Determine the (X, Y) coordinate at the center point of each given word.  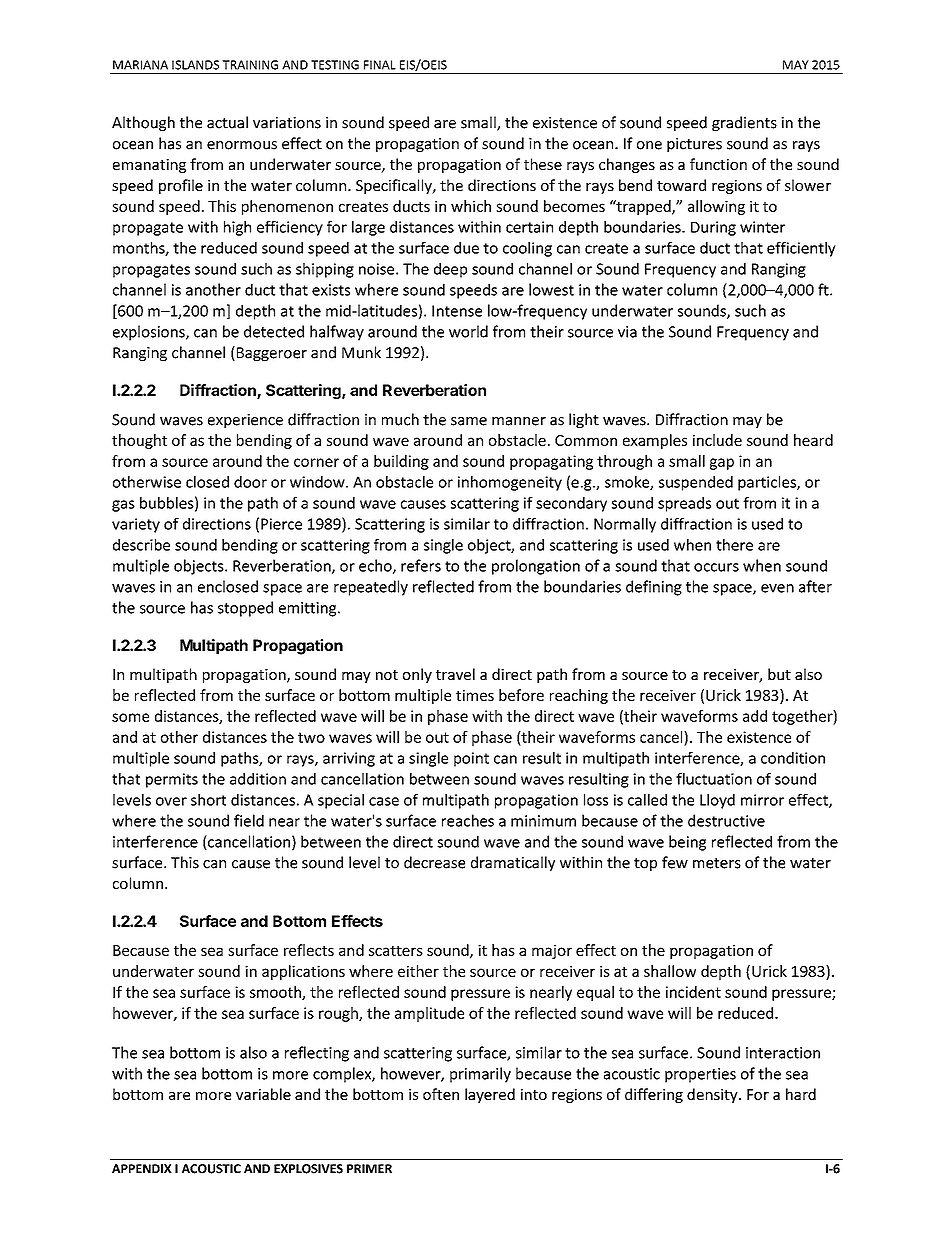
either (418, 971)
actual (227, 122)
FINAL (380, 65)
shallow (670, 971)
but (779, 674)
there (734, 545)
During (713, 228)
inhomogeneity (510, 483)
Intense (457, 311)
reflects (309, 950)
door (250, 482)
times (475, 695)
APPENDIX (142, 1168)
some (130, 717)
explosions (150, 333)
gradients (744, 123)
